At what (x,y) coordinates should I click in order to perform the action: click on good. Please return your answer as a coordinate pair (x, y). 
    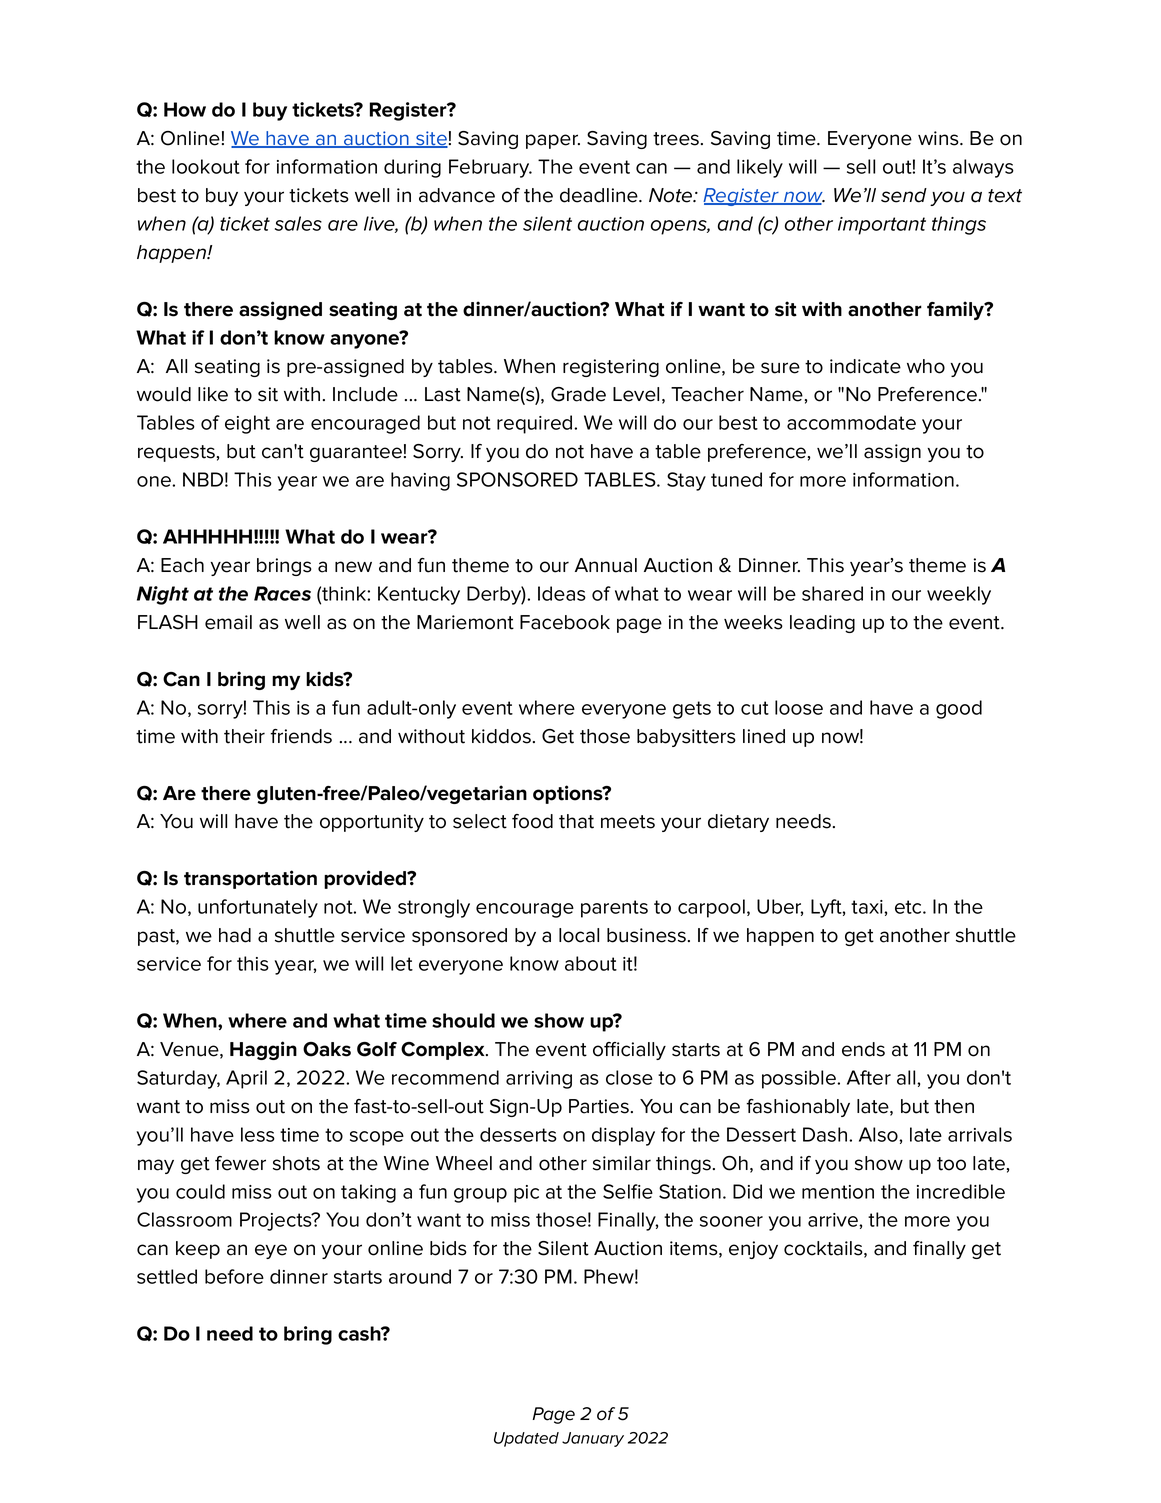
    Looking at the image, I should click on (959, 709).
